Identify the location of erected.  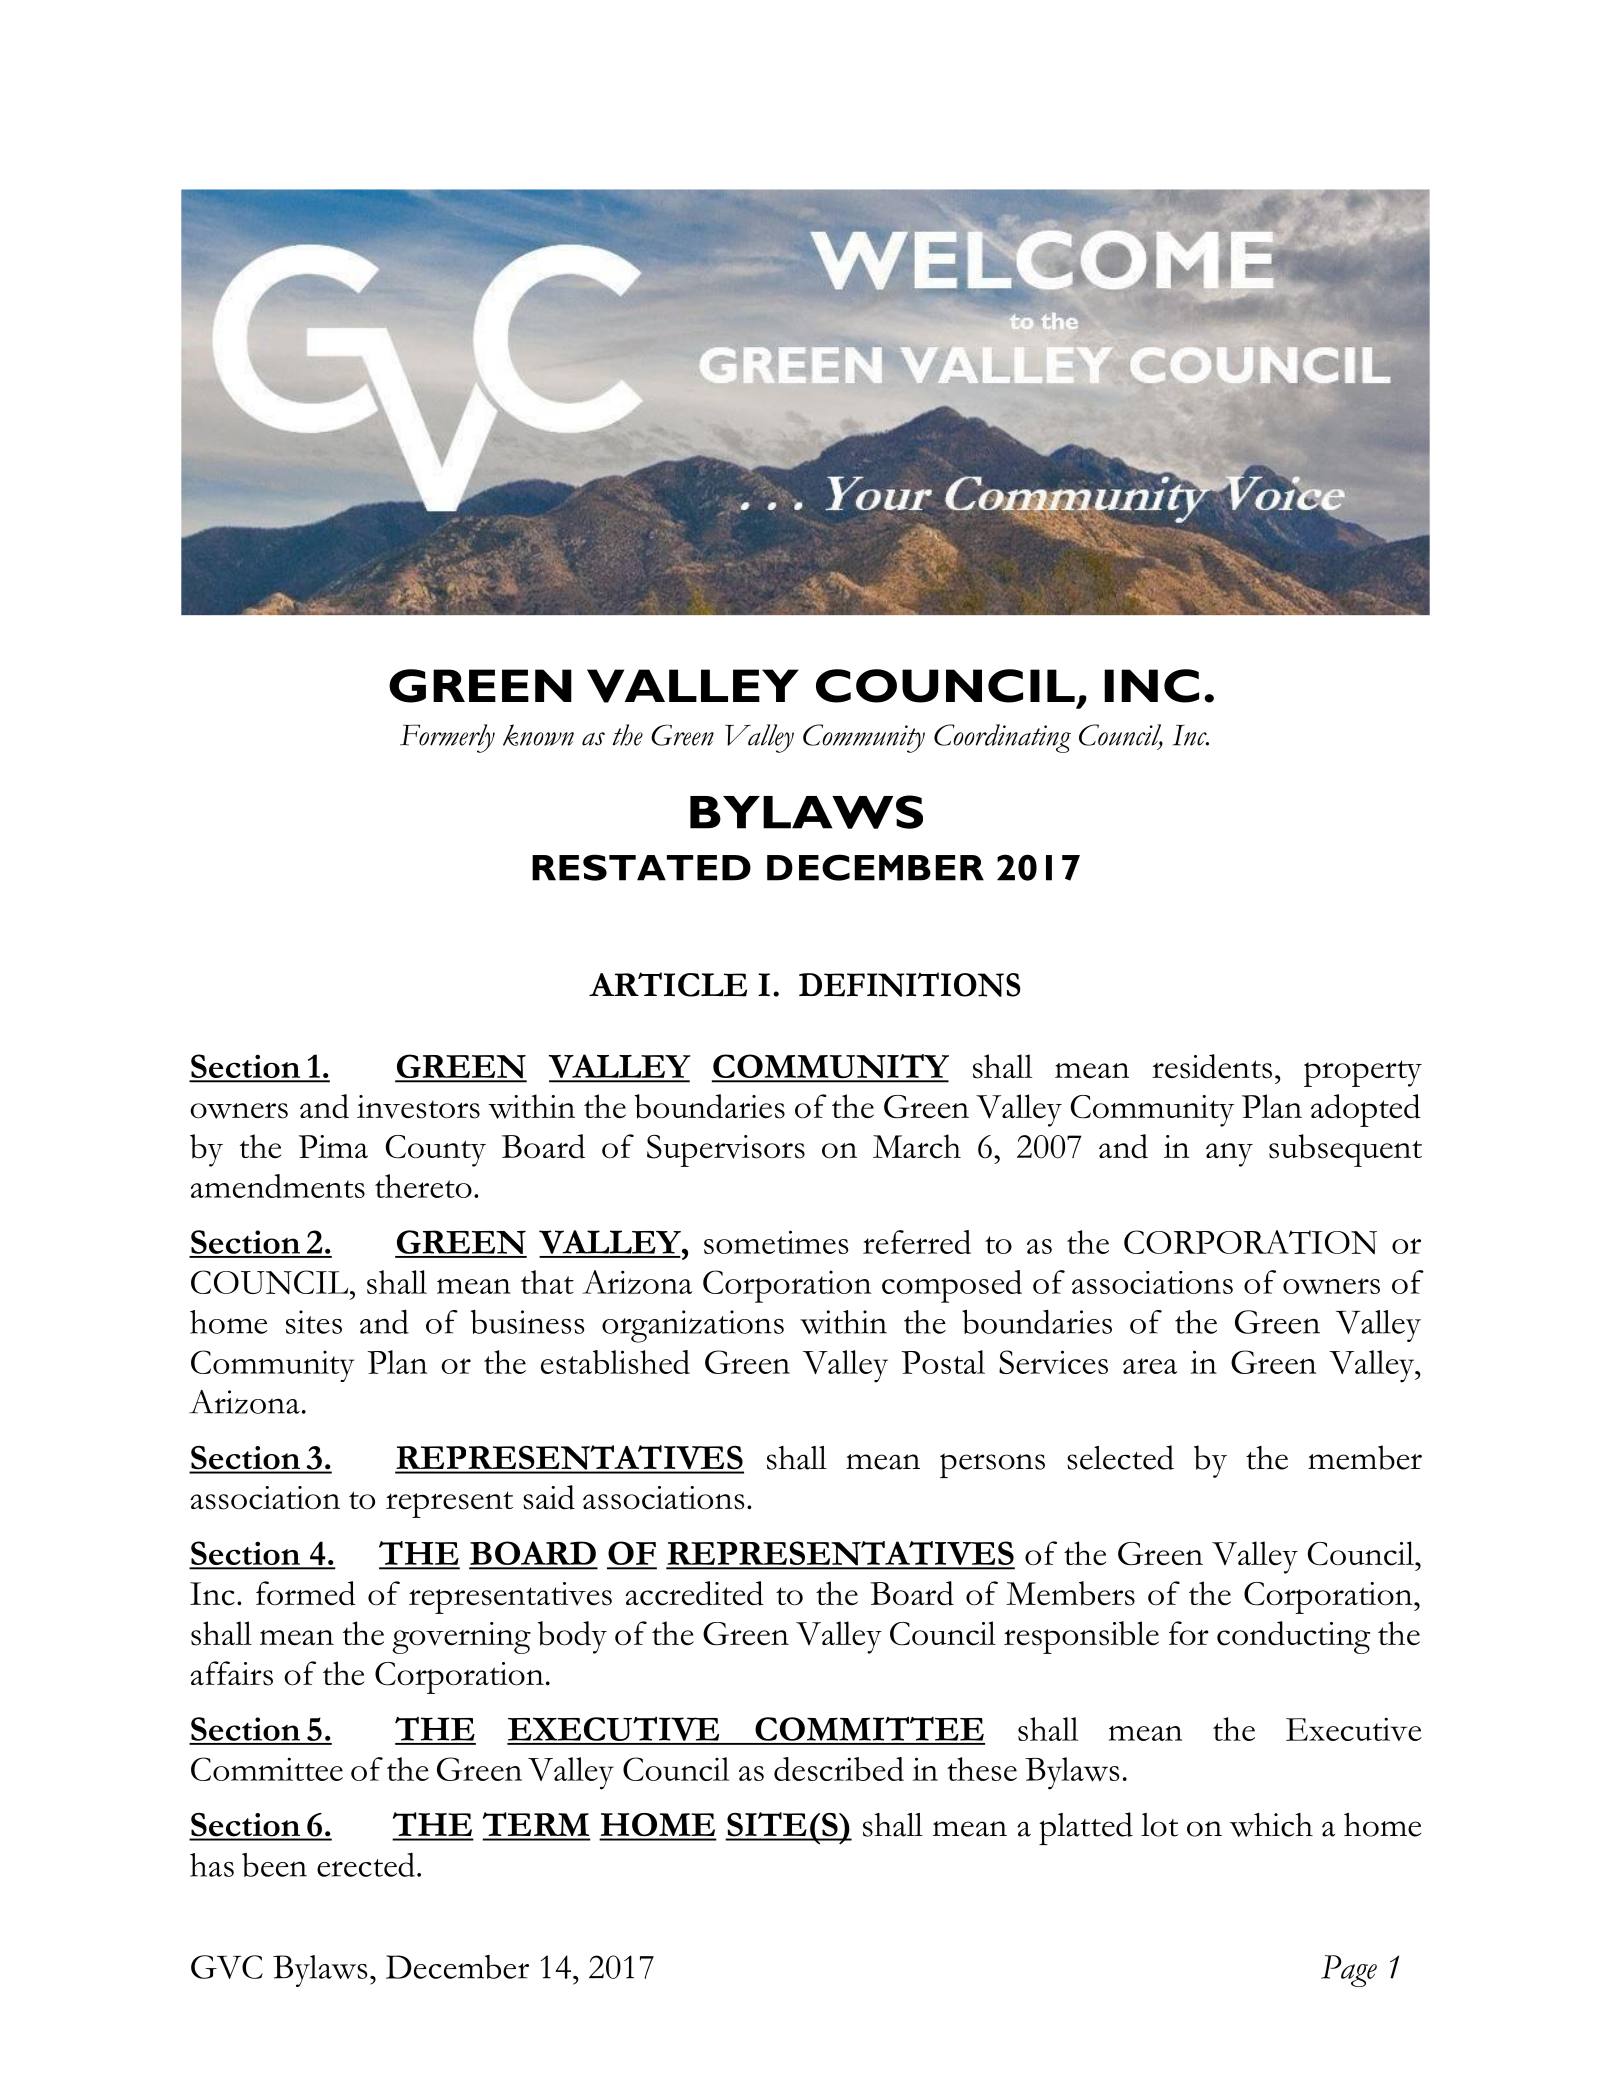
(366, 1865).
